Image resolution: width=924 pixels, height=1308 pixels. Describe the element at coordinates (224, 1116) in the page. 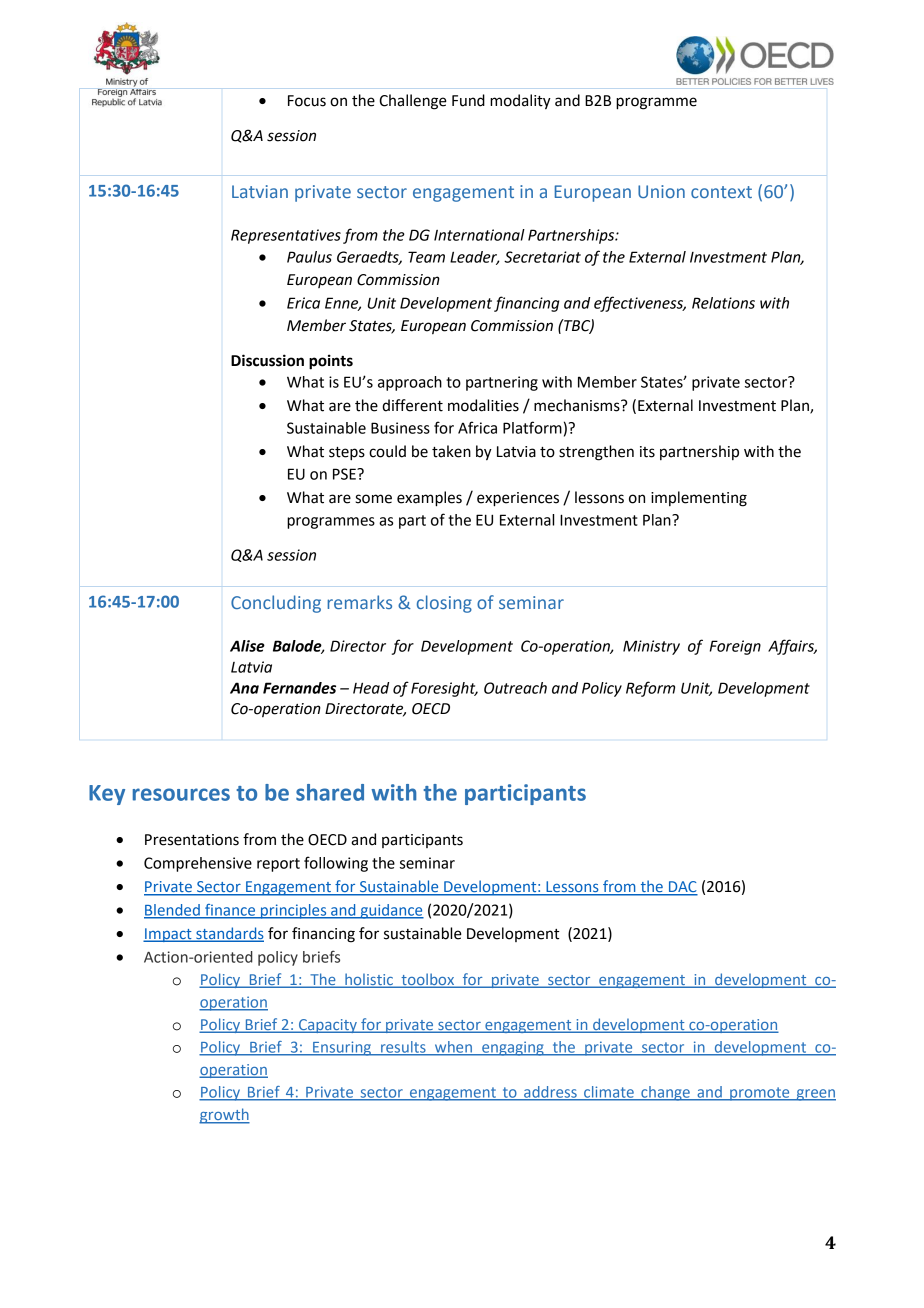

I see `growth` at that location.
